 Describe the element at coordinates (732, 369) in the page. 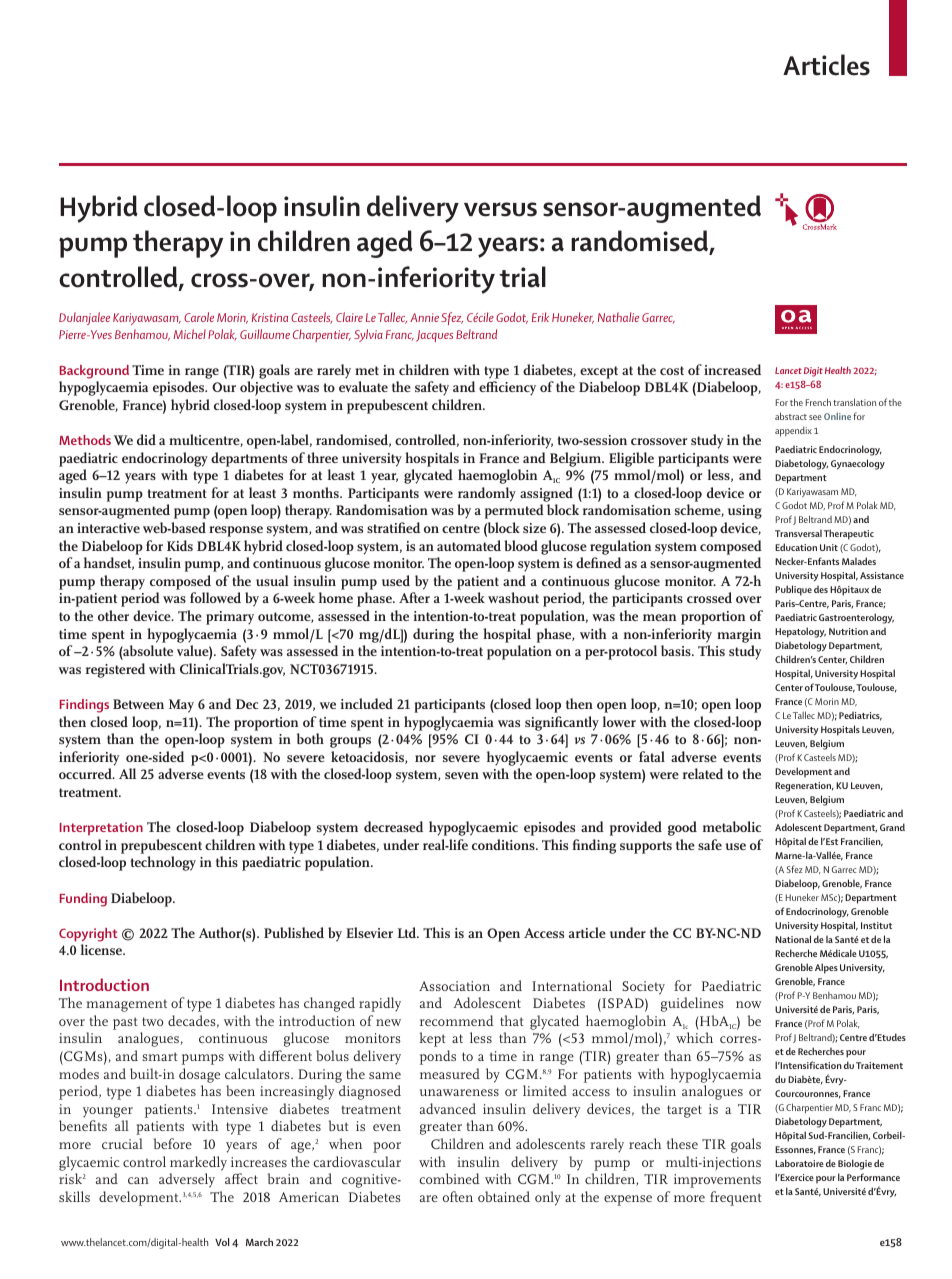

I see `increased` at that location.
